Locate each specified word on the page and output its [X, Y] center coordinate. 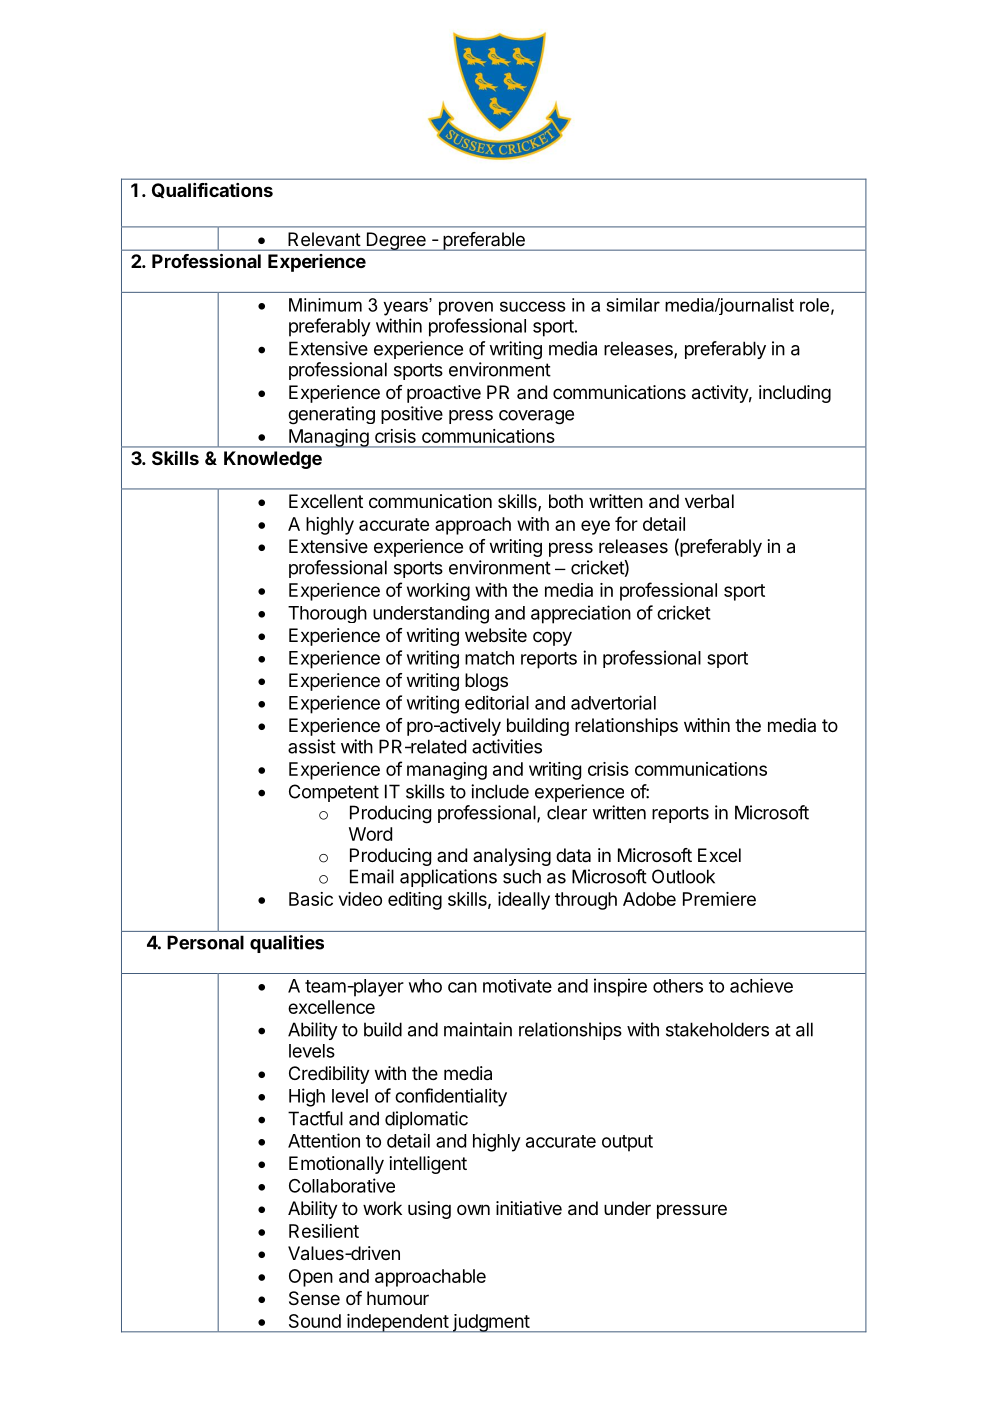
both [566, 501]
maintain [478, 1029]
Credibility [329, 1075]
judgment [490, 1323]
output [627, 1143]
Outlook [683, 876]
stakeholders [717, 1029]
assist [312, 746]
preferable [484, 241]
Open [311, 1278]
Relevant [324, 239]
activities [507, 746]
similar [633, 305]
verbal [709, 501]
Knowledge [273, 460]
